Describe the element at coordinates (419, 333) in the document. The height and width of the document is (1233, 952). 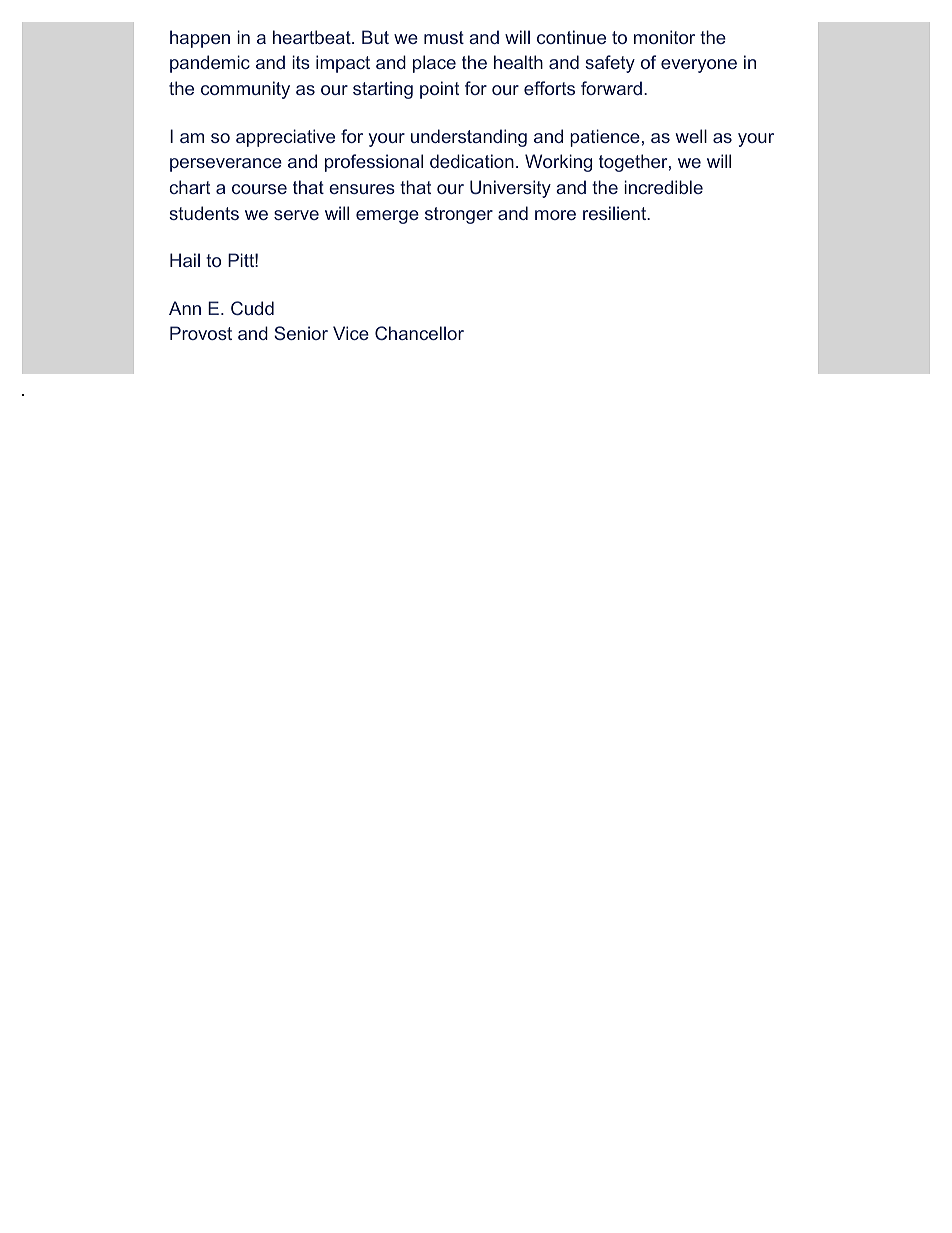
I see `Chancellor` at that location.
